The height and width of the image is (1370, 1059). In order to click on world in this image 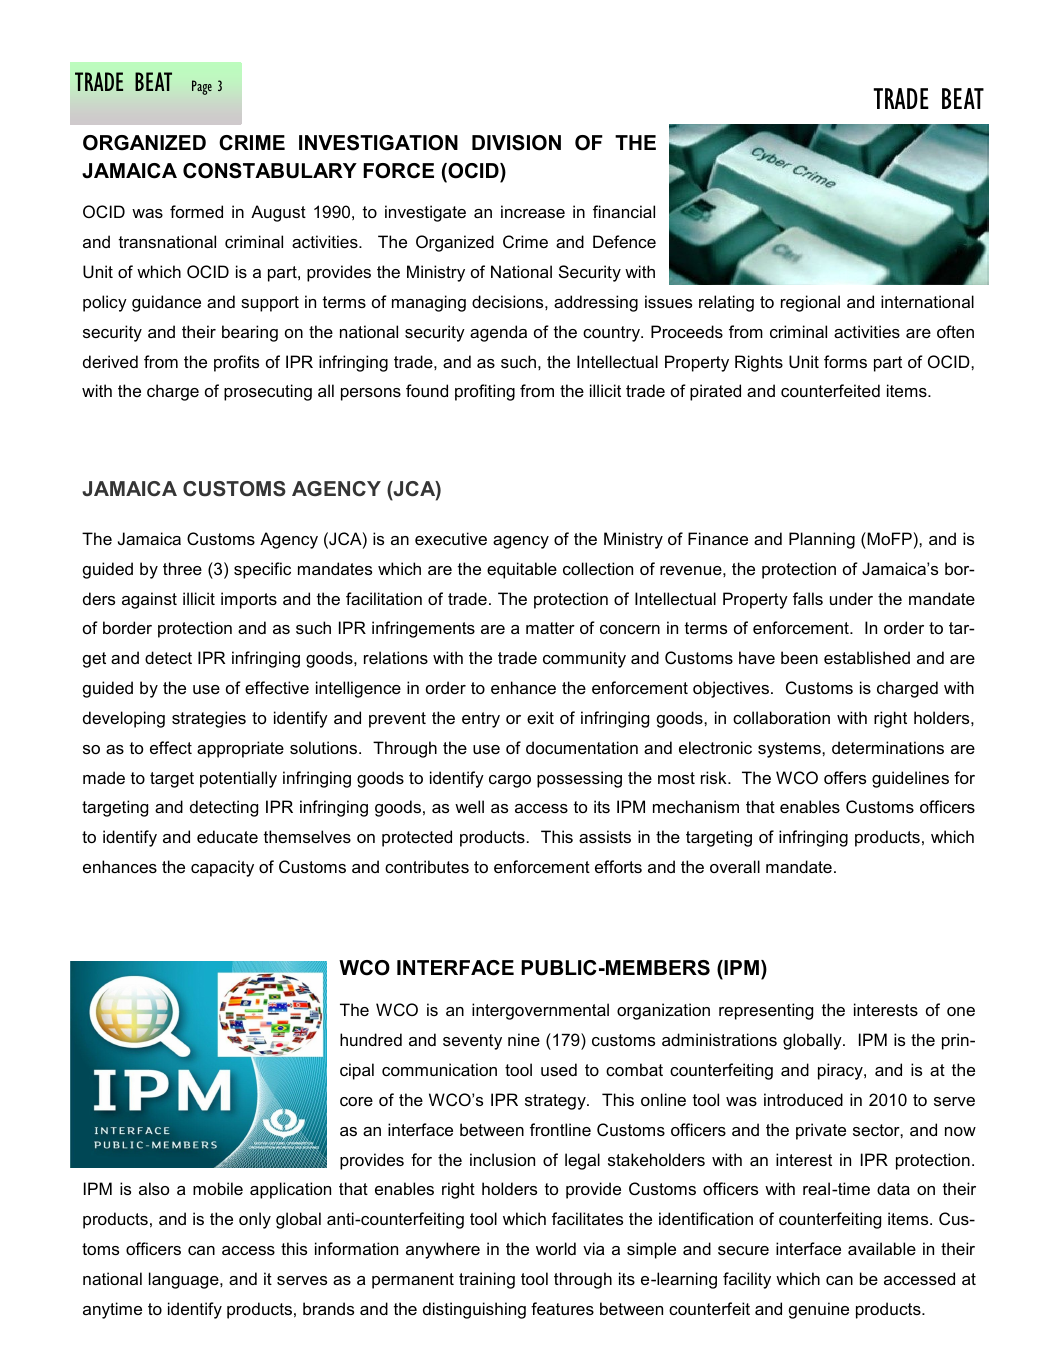, I will do `click(556, 1248)`.
